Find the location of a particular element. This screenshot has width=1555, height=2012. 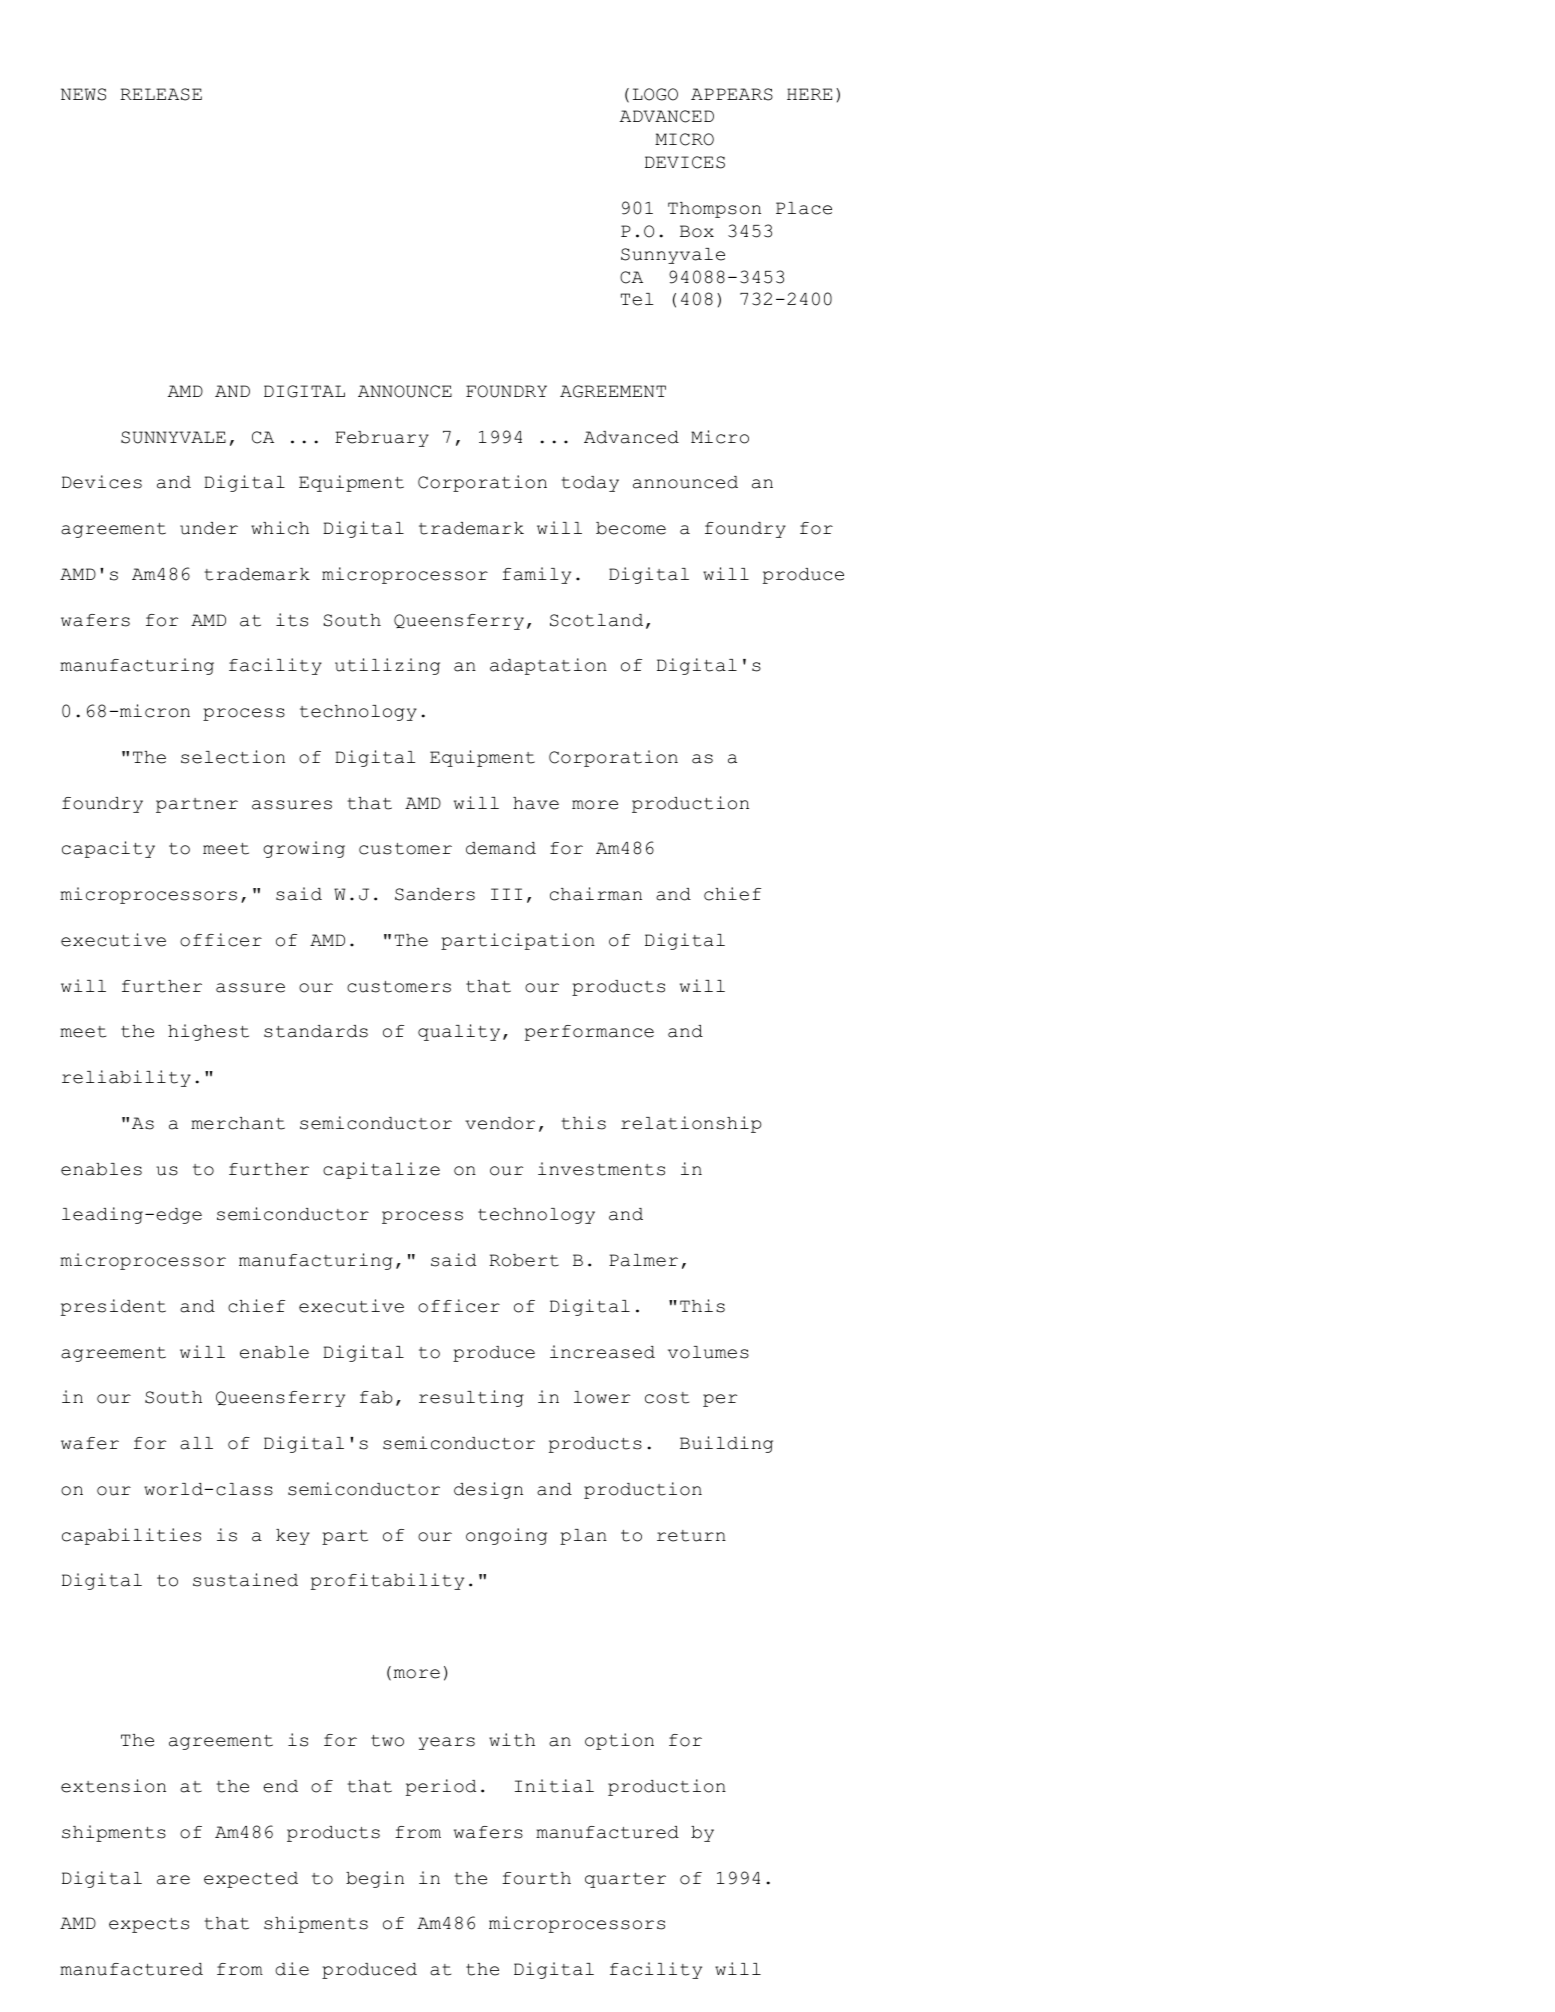

relationship is located at coordinates (691, 1124).
